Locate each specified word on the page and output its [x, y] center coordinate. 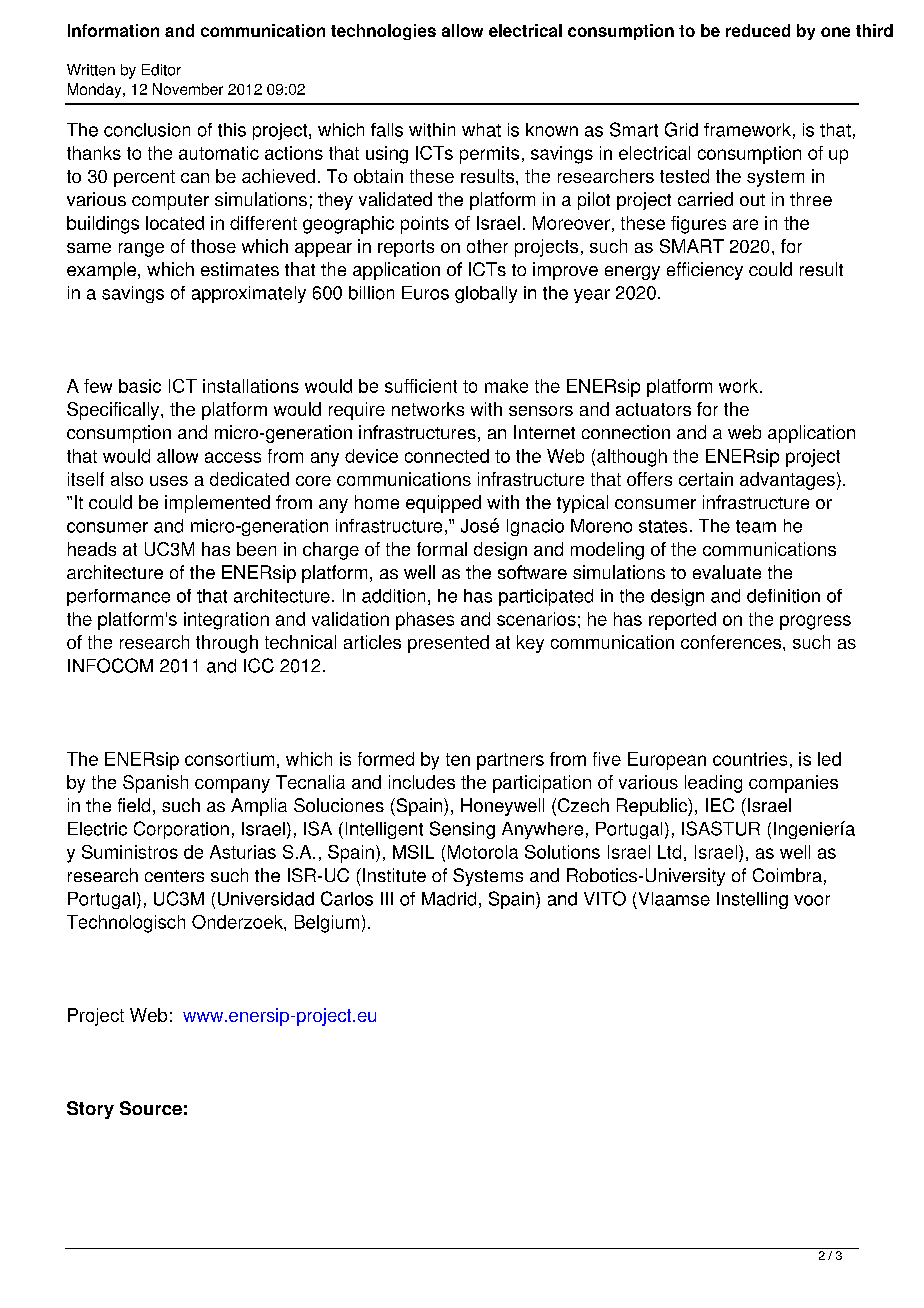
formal [442, 549]
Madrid [449, 899]
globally [486, 294]
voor [812, 900]
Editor [161, 70]
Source [151, 1108]
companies [793, 784]
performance [118, 597]
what [481, 130]
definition [783, 596]
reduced [758, 30]
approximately [249, 294]
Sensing [462, 830]
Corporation [181, 830]
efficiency [705, 271]
